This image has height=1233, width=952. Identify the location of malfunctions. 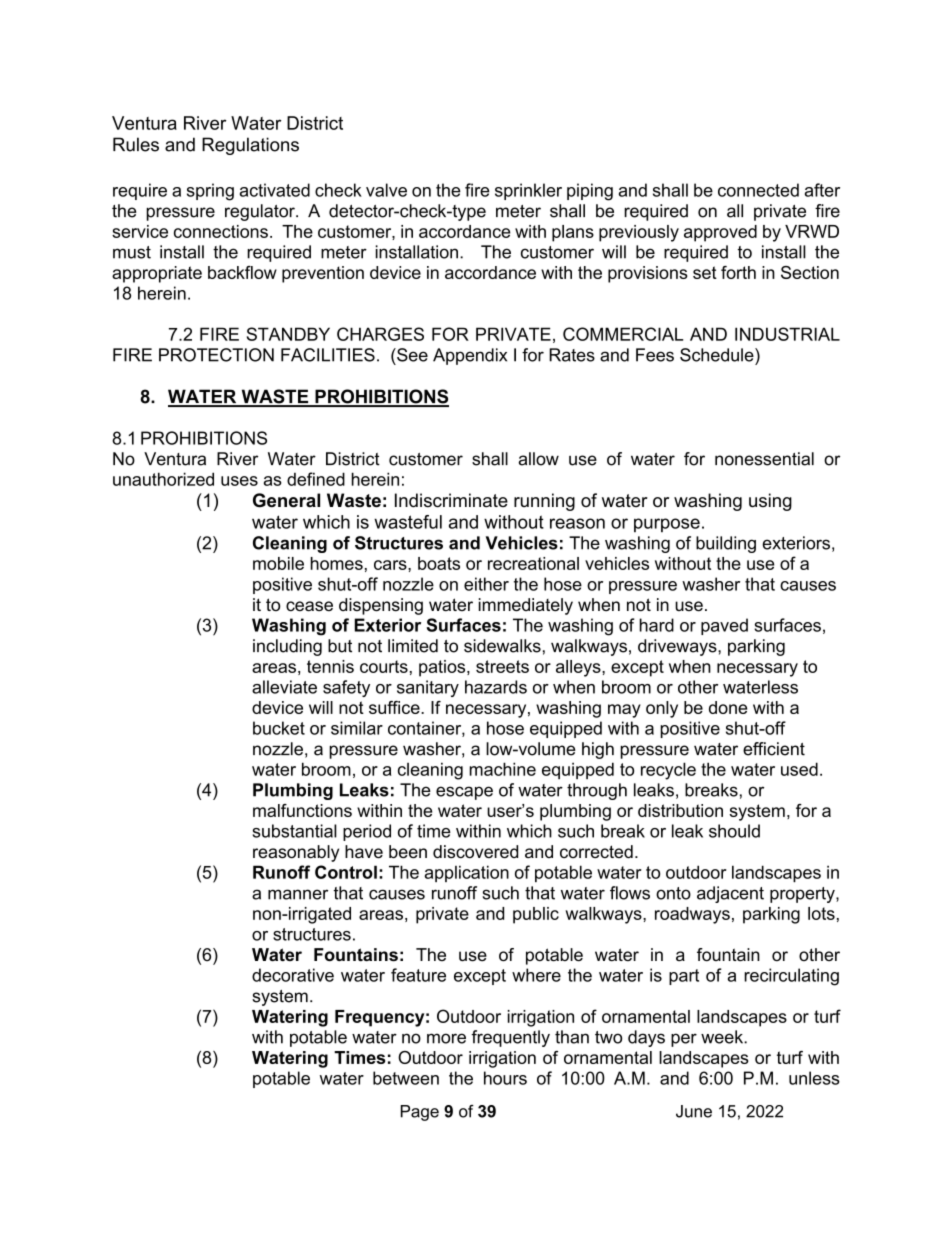
(302, 810).
